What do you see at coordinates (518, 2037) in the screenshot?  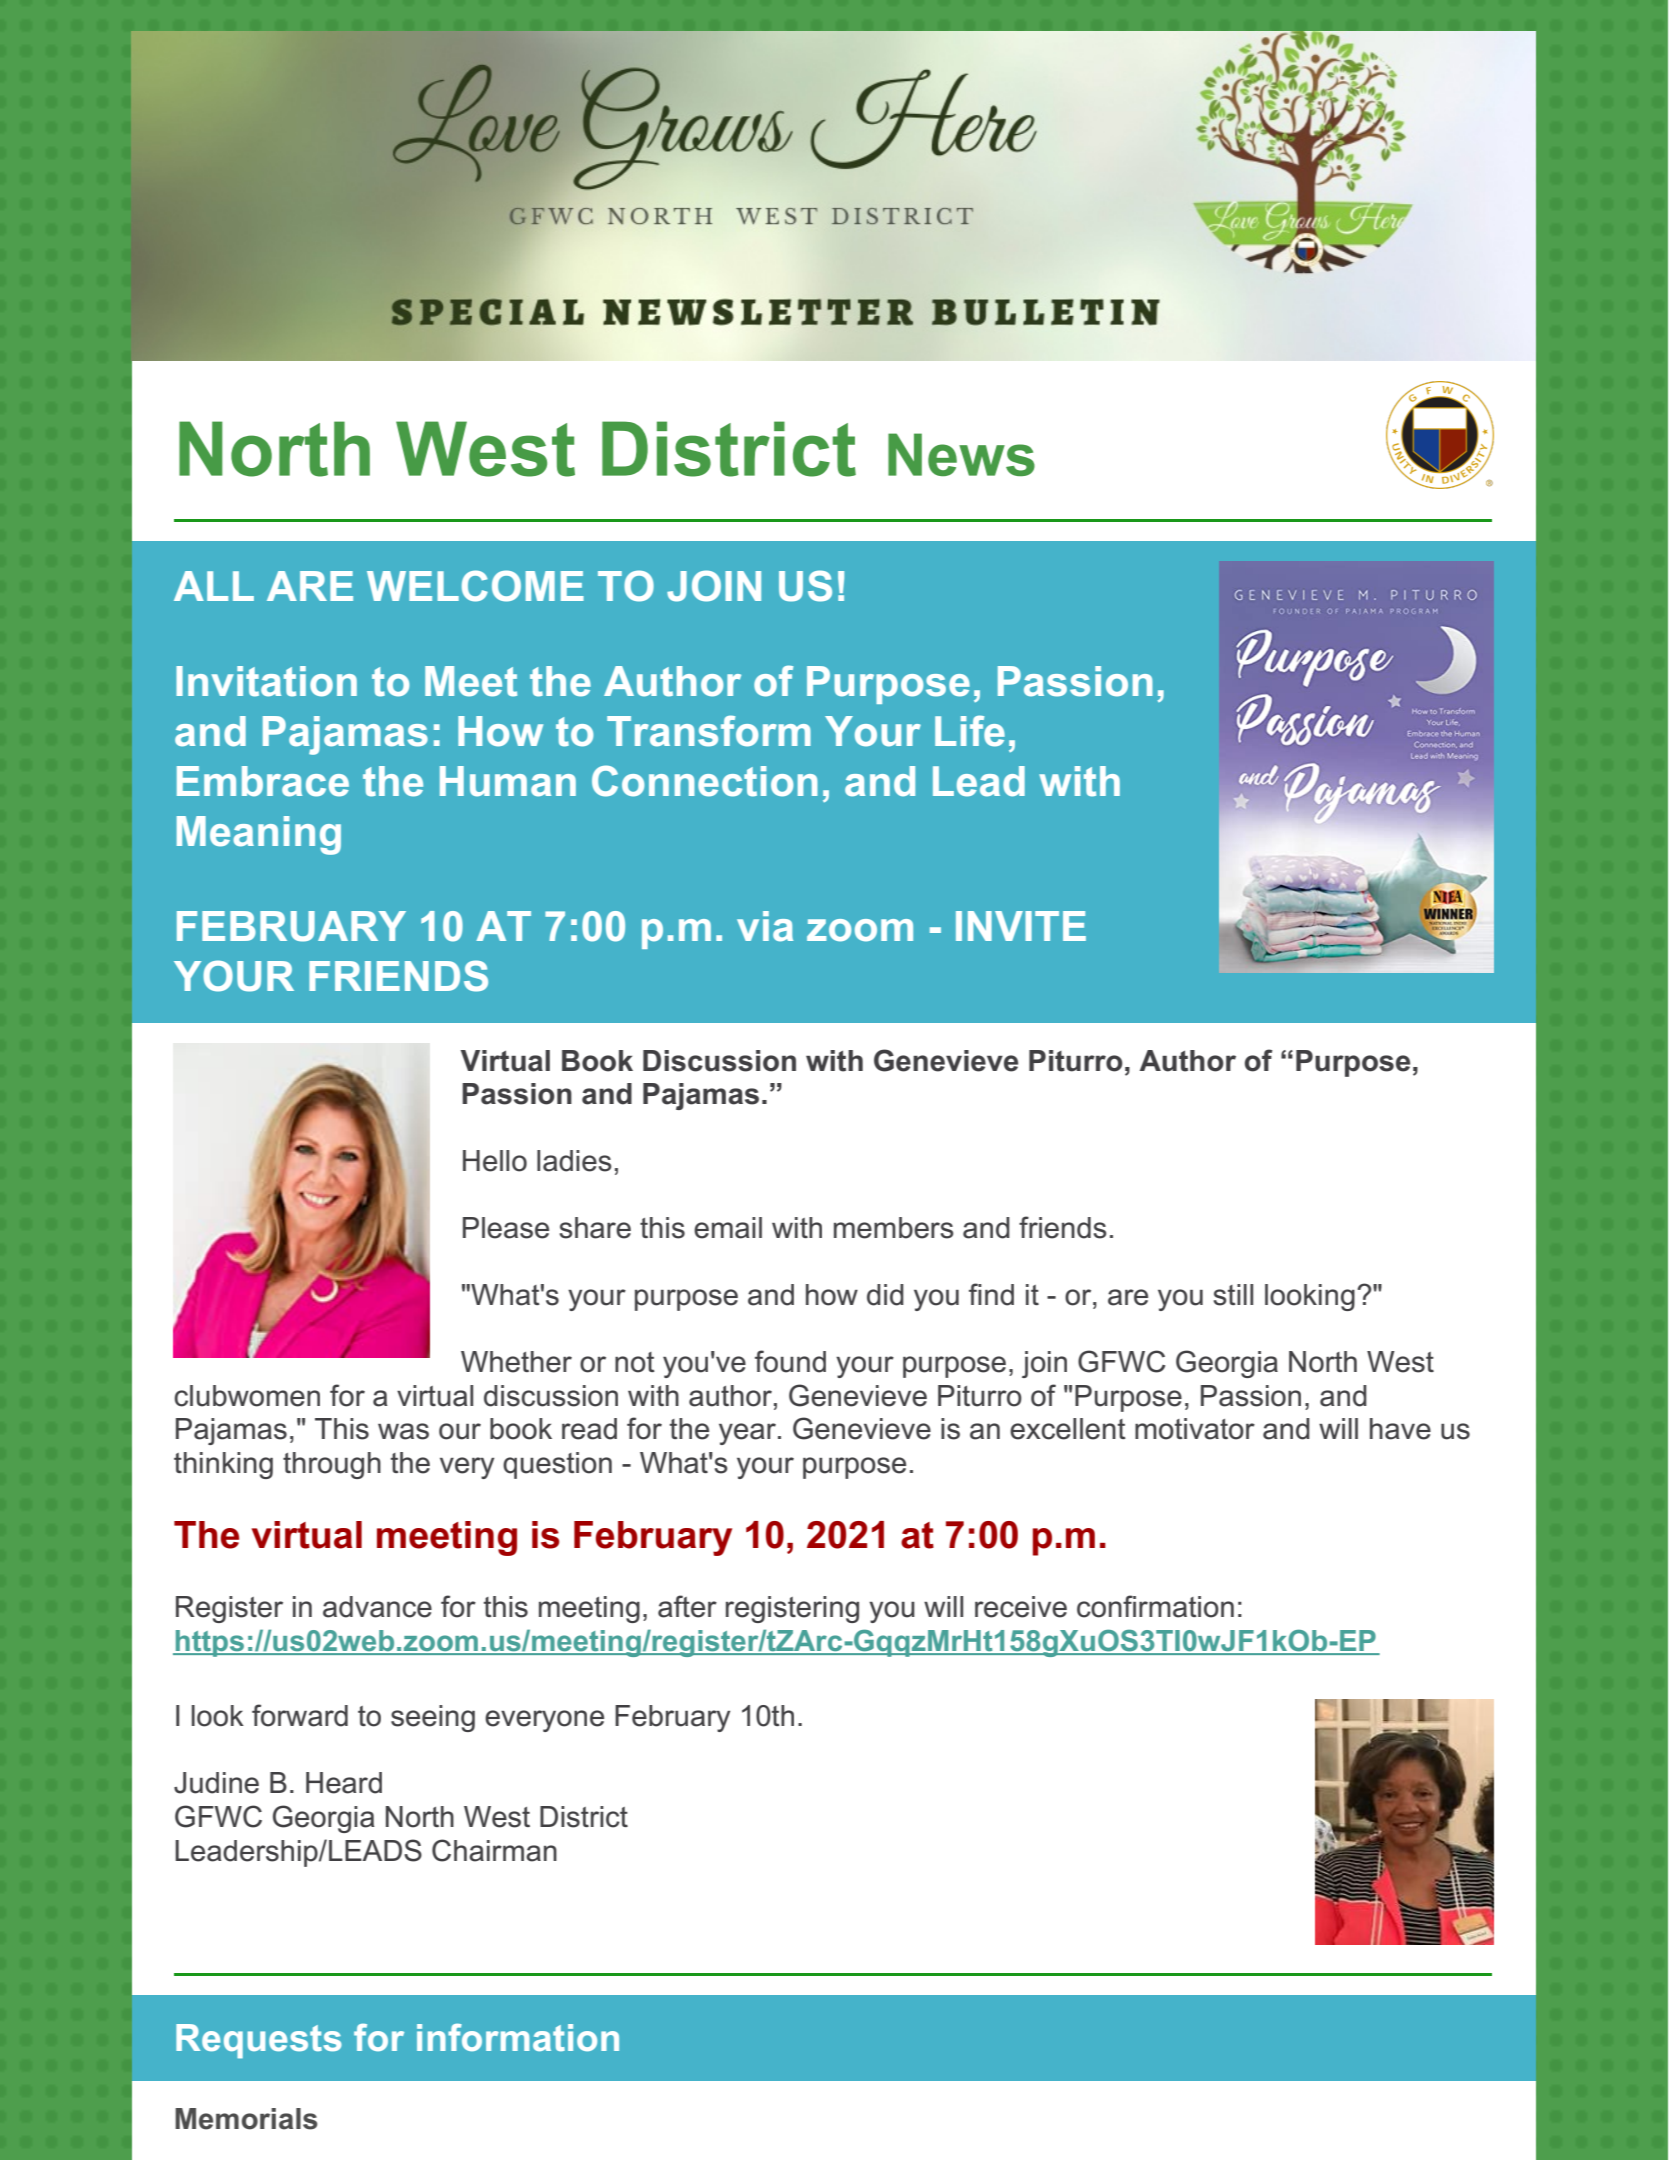 I see `information` at bounding box center [518, 2037].
